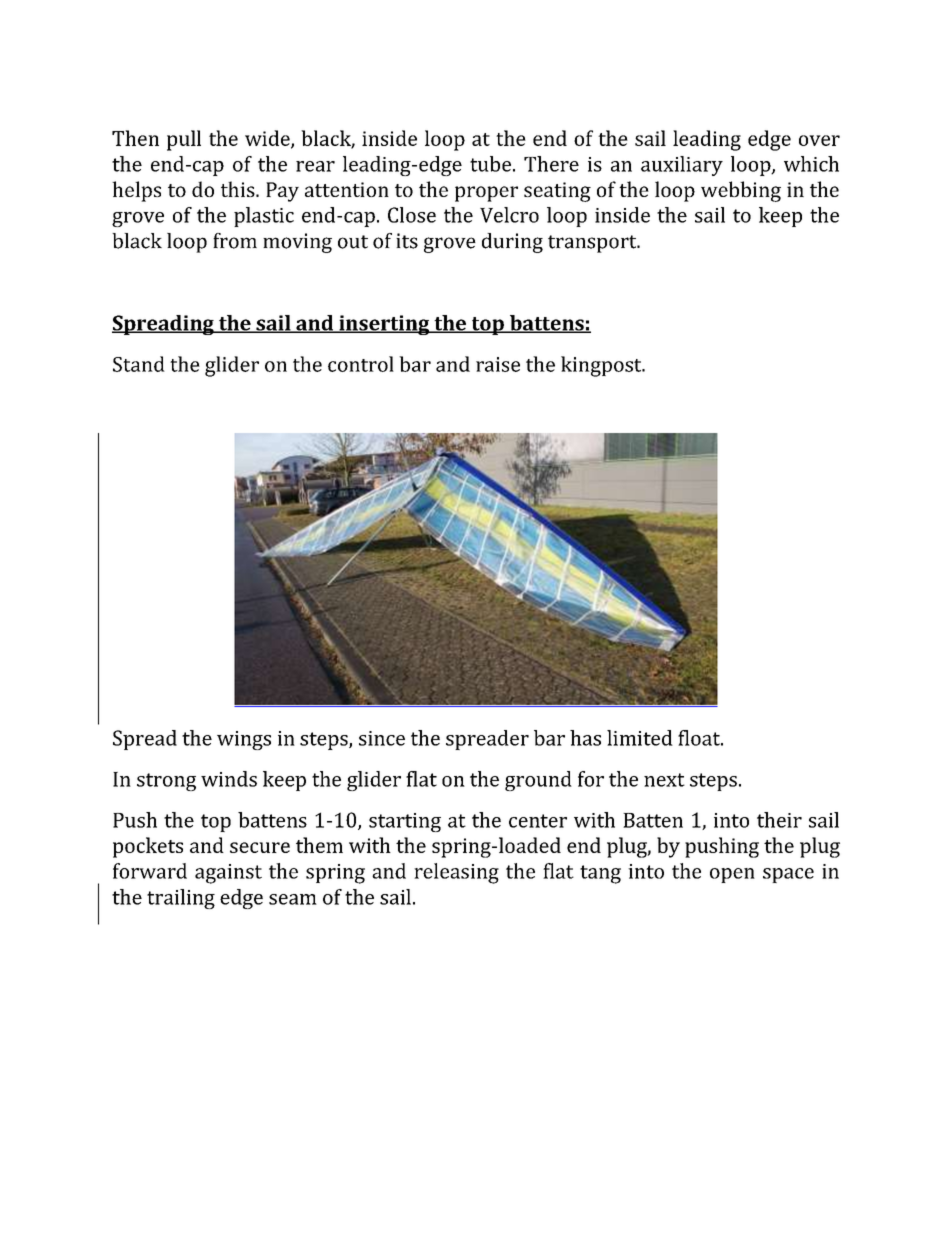 Image resolution: width=952 pixels, height=1233 pixels. Describe the element at coordinates (593, 244) in the screenshot. I see `transport` at that location.
